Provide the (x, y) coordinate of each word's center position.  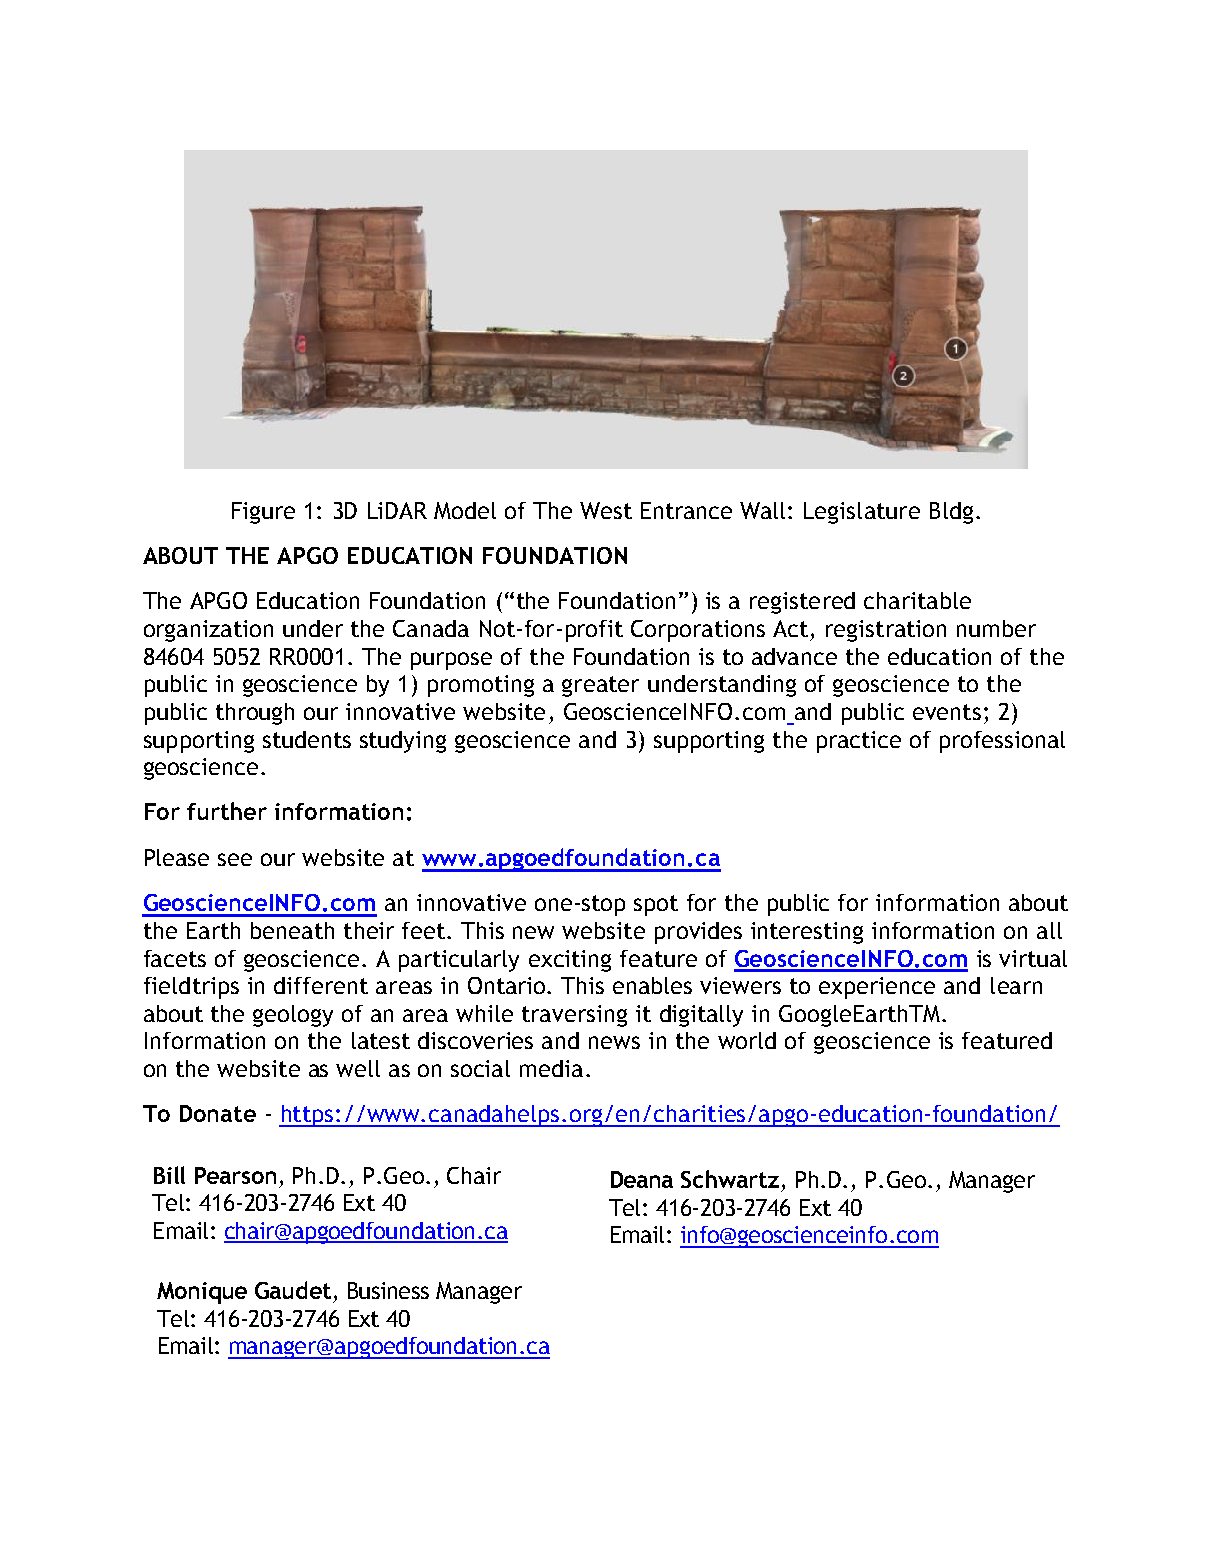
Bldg (951, 513)
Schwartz (730, 1179)
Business (388, 1290)
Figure (263, 513)
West (606, 510)
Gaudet (293, 1290)
